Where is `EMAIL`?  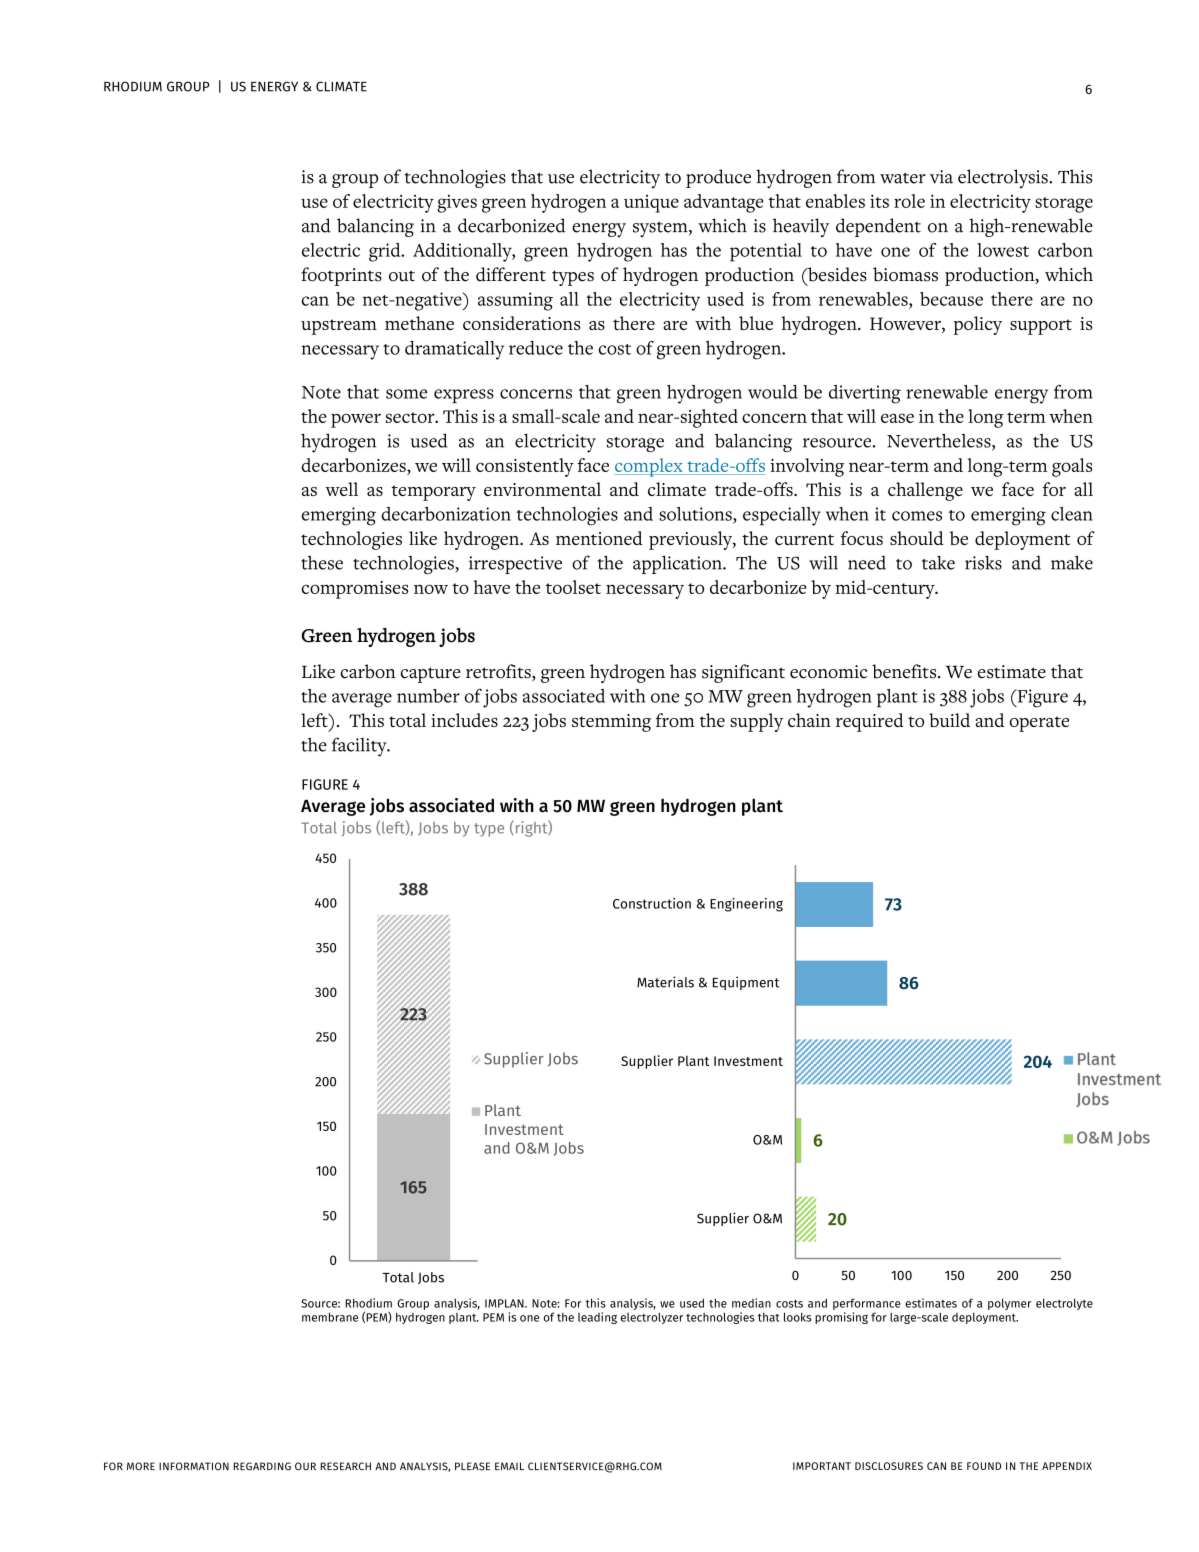 EMAIL is located at coordinates (509, 1466).
